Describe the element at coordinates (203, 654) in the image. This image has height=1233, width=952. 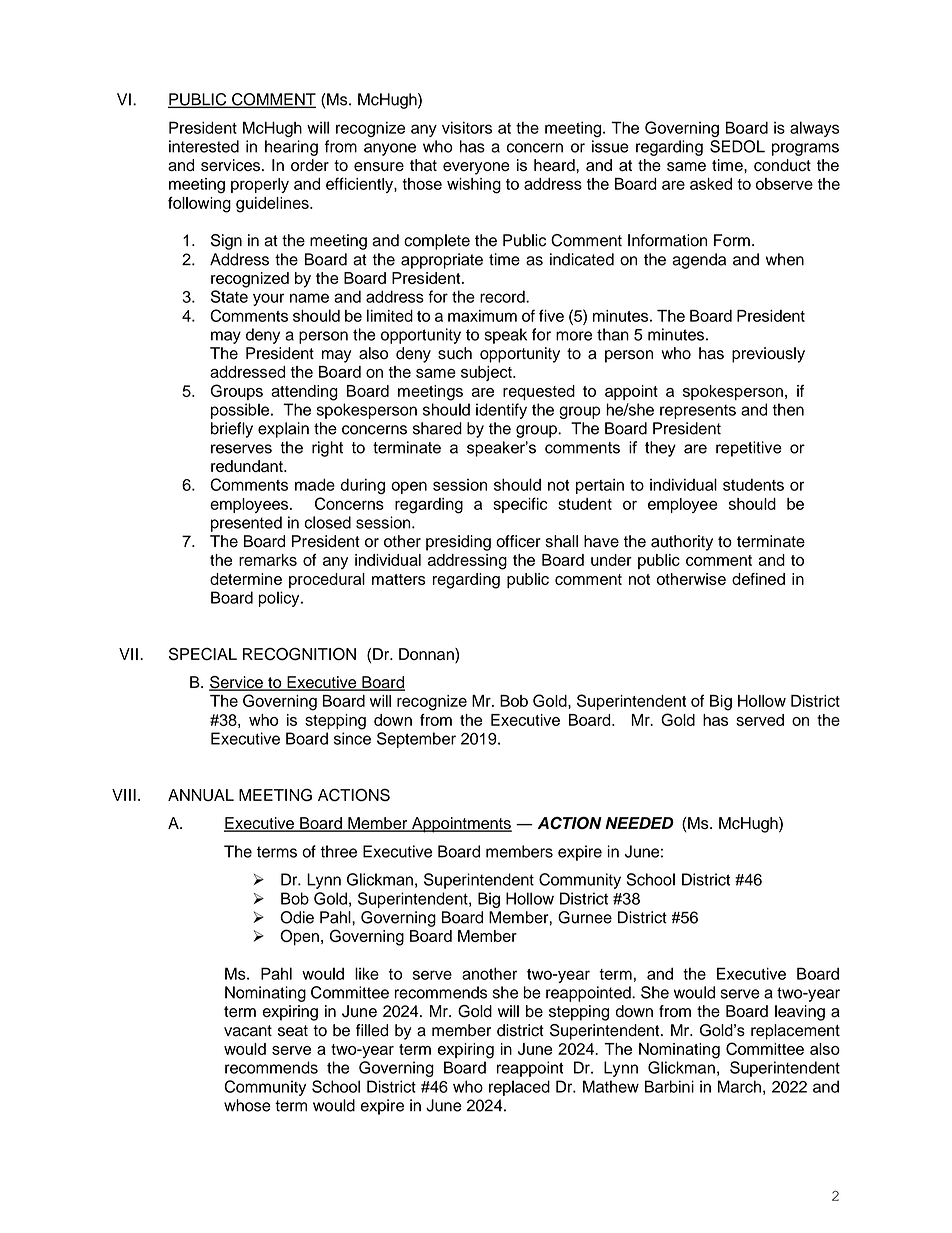
I see `SPECIAL` at that location.
